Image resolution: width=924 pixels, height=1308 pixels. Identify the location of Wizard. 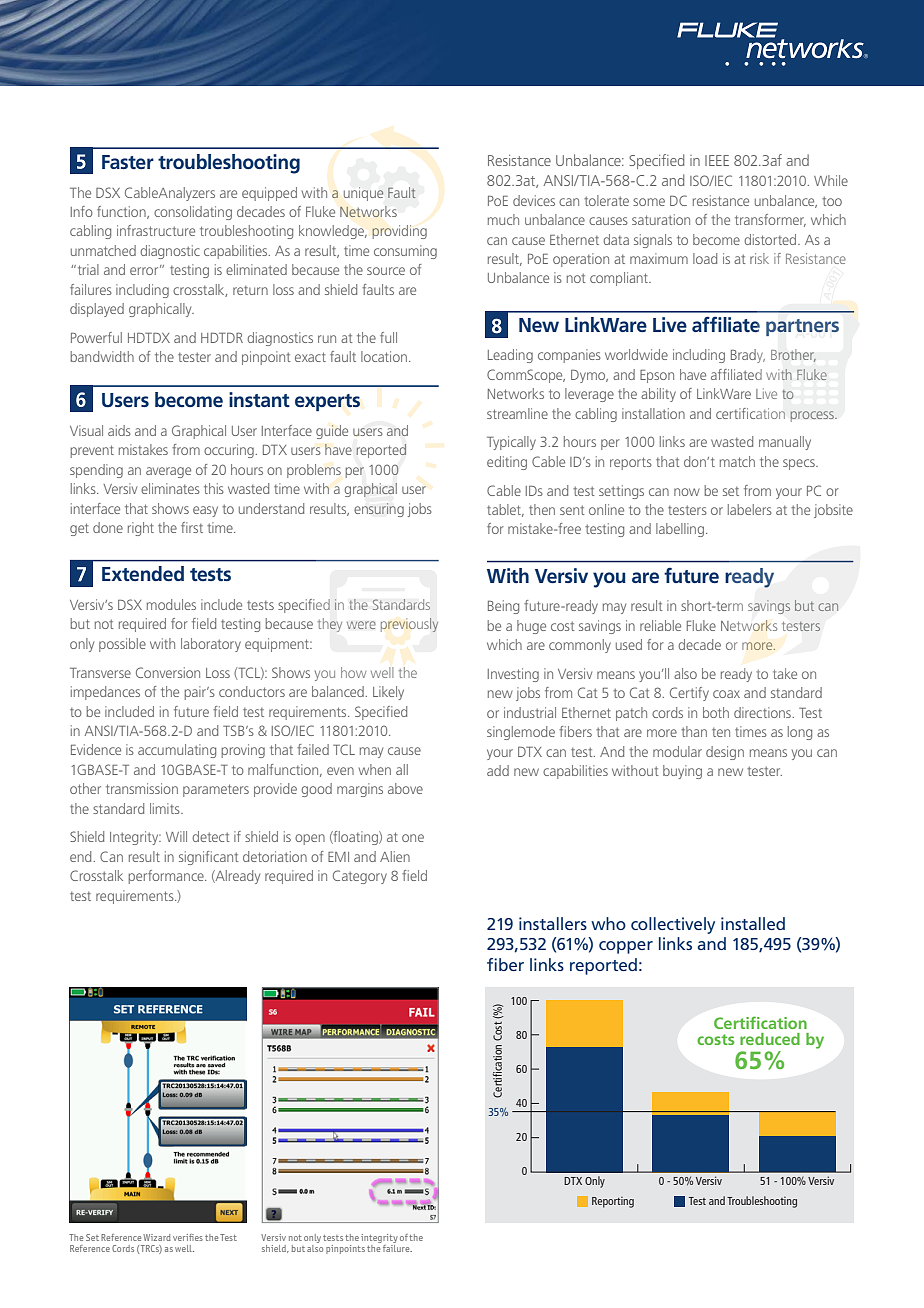
(157, 1237).
